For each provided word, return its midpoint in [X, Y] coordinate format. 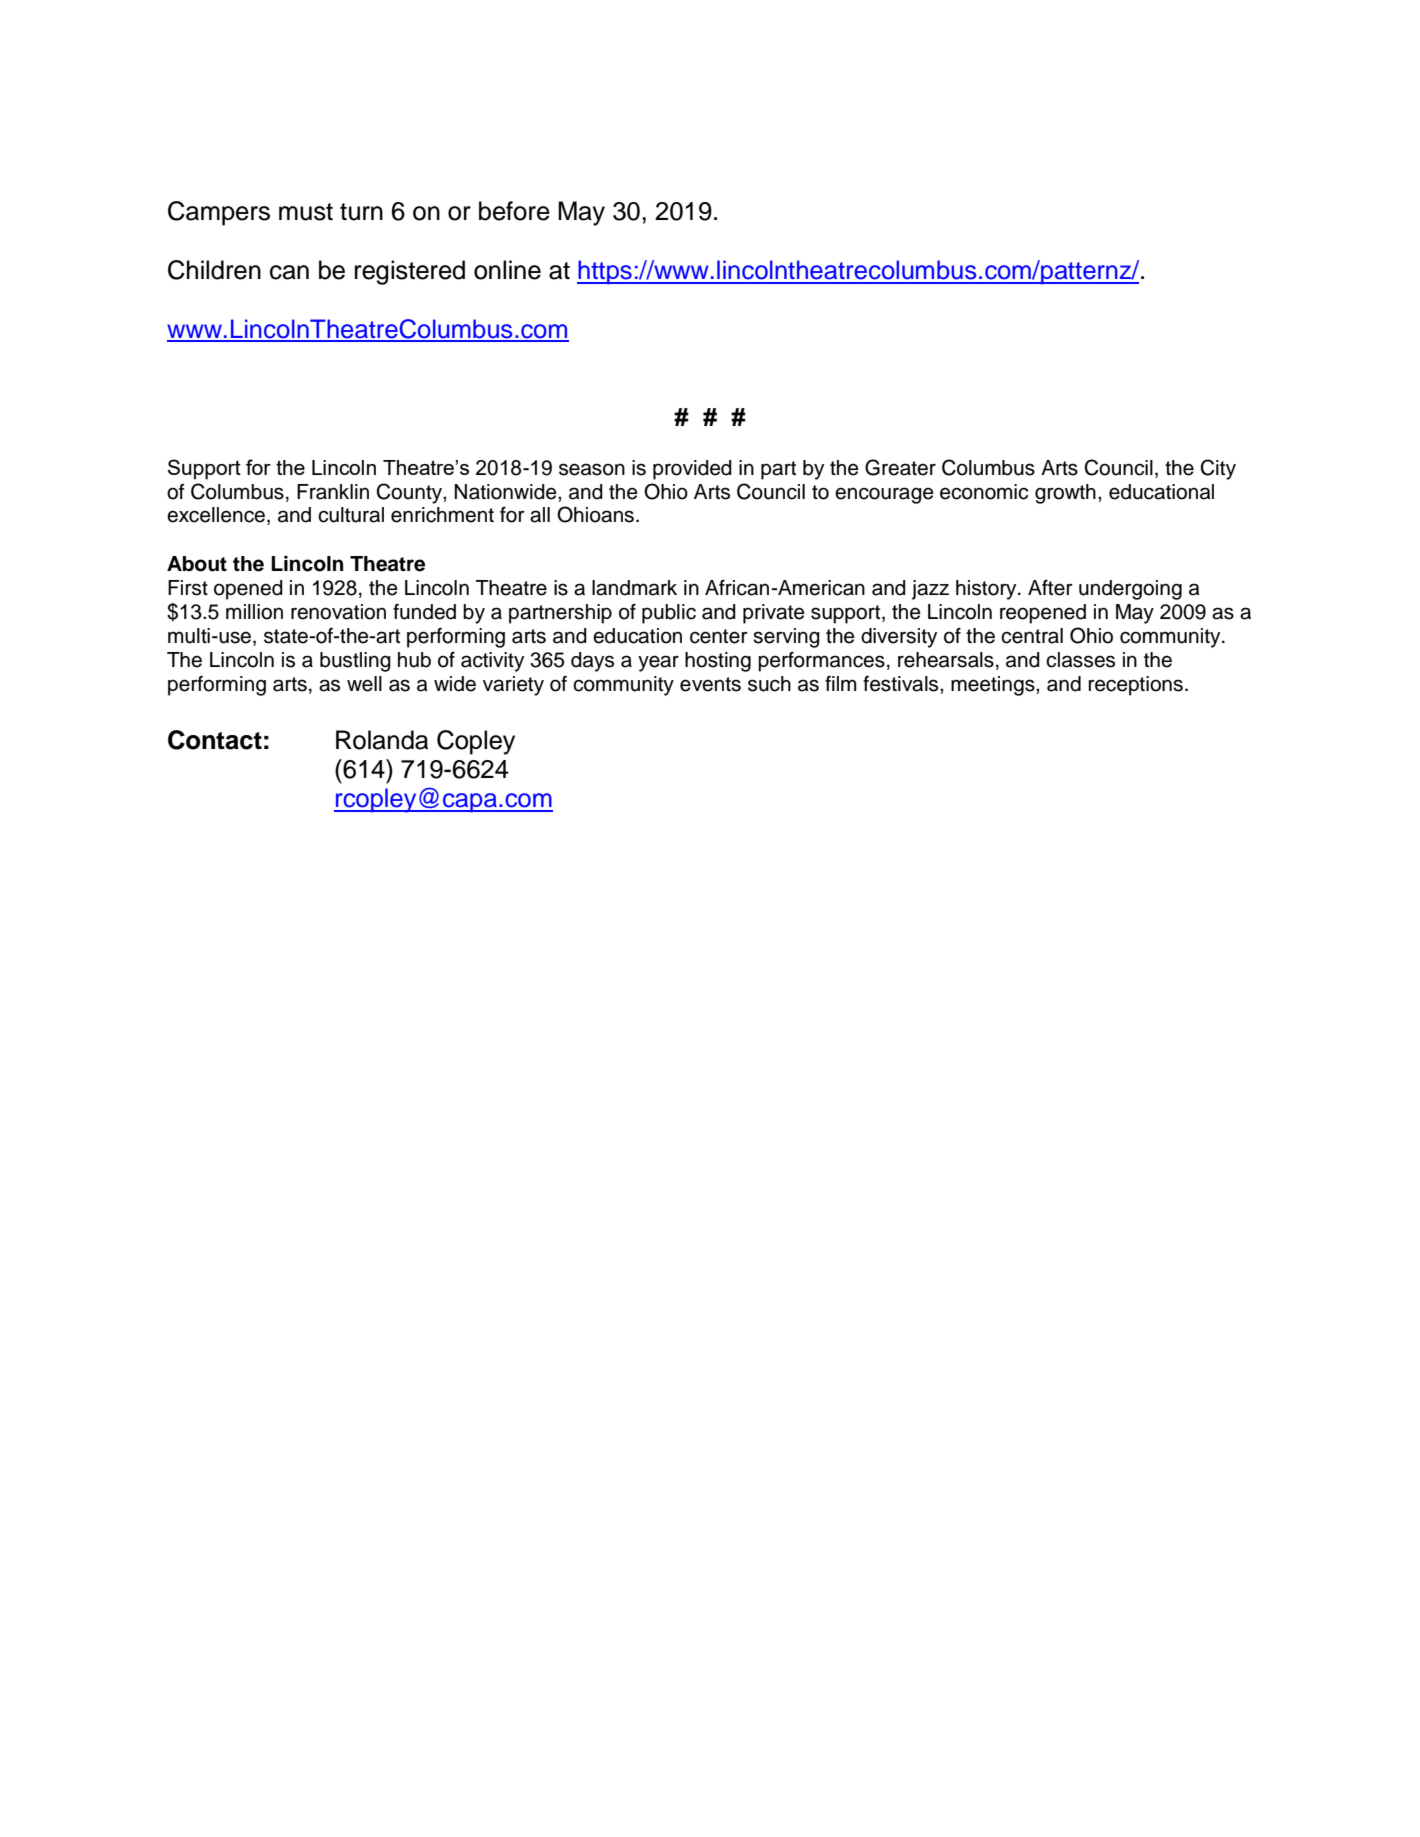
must [306, 212]
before [514, 211]
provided [692, 470]
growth [1065, 494]
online [507, 270]
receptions [1136, 686]
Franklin [333, 492]
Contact [215, 740]
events [710, 684]
